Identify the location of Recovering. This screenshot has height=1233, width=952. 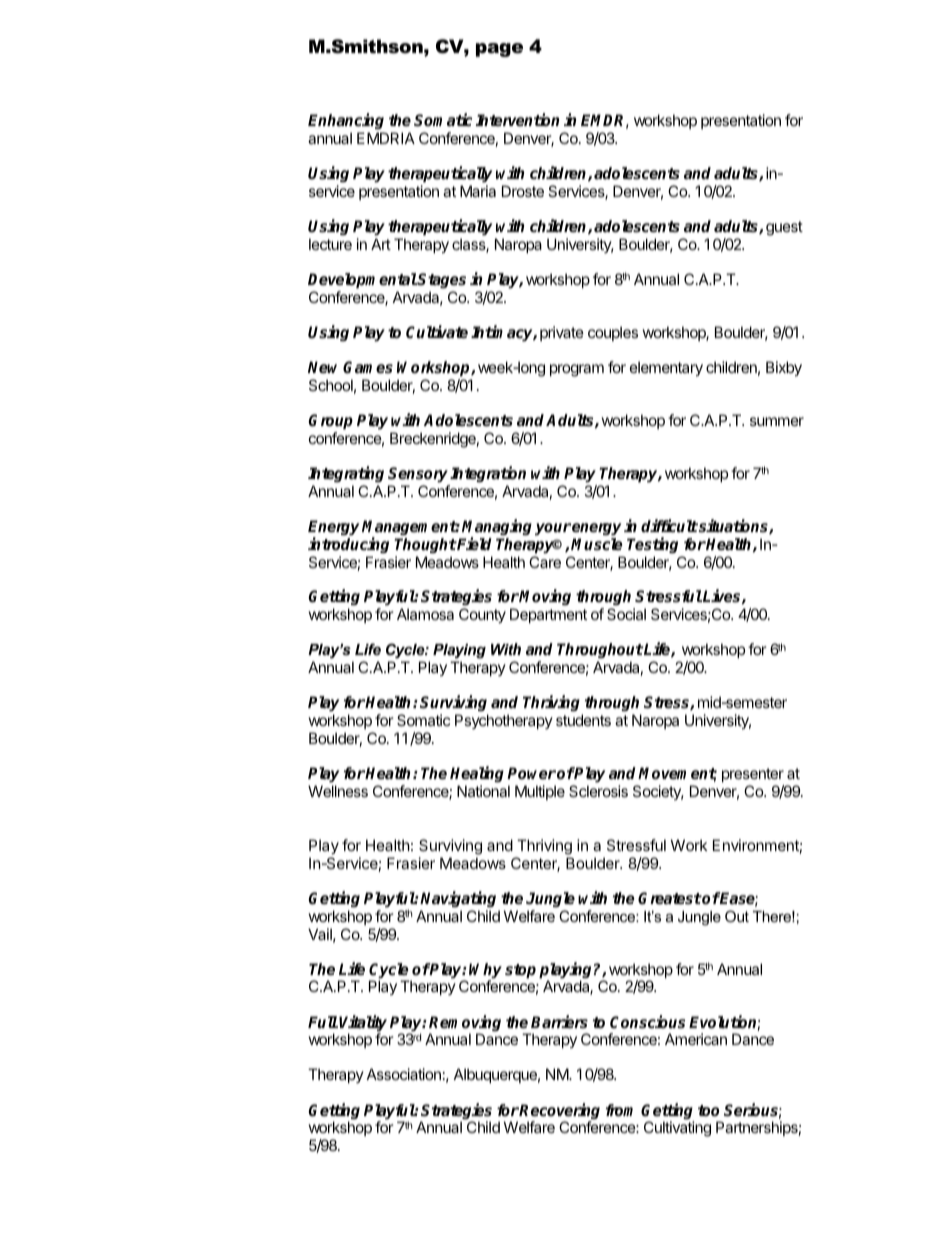
(559, 1112).
